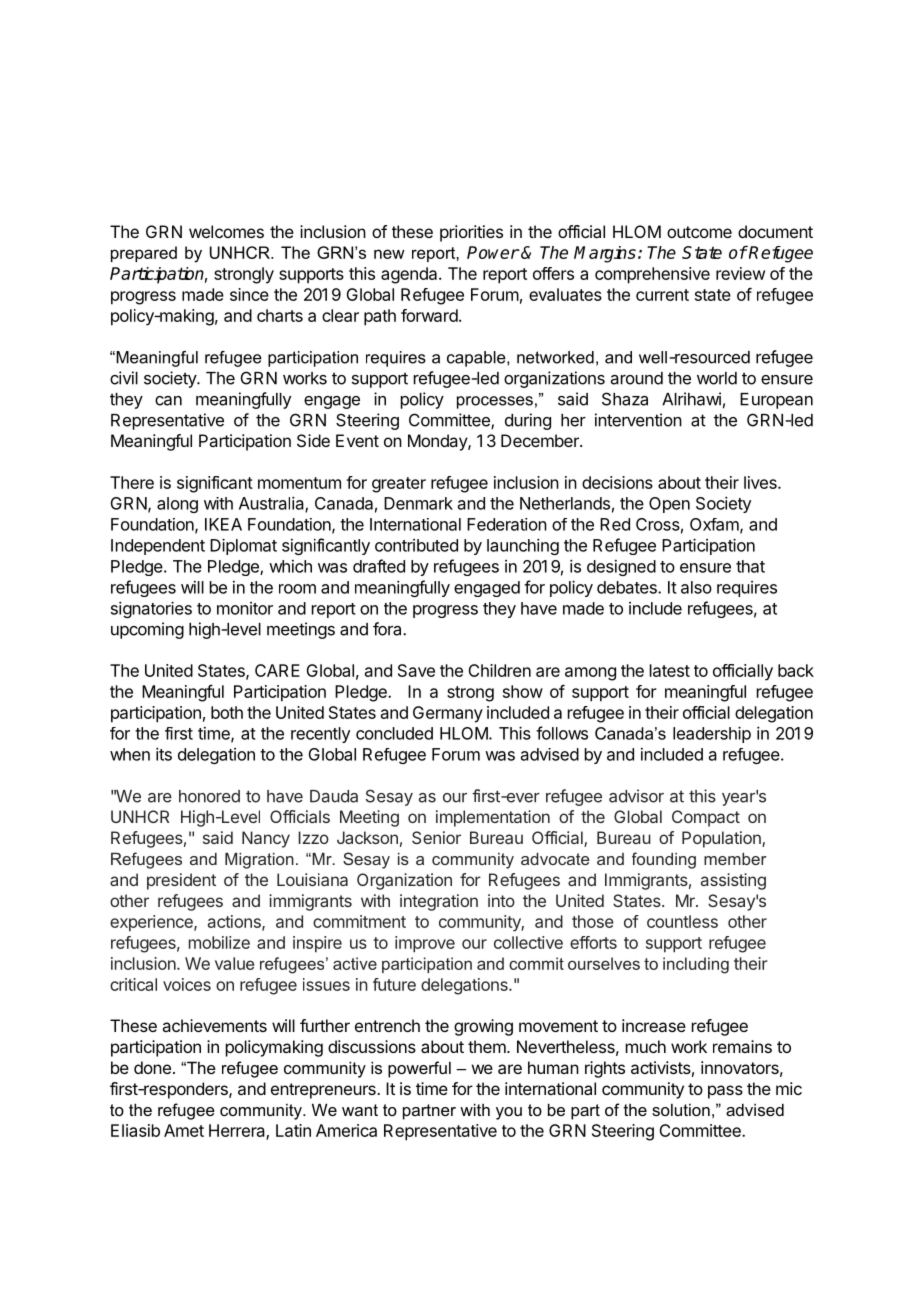 The image size is (924, 1307). What do you see at coordinates (439, 902) in the screenshot?
I see `integration` at bounding box center [439, 902].
